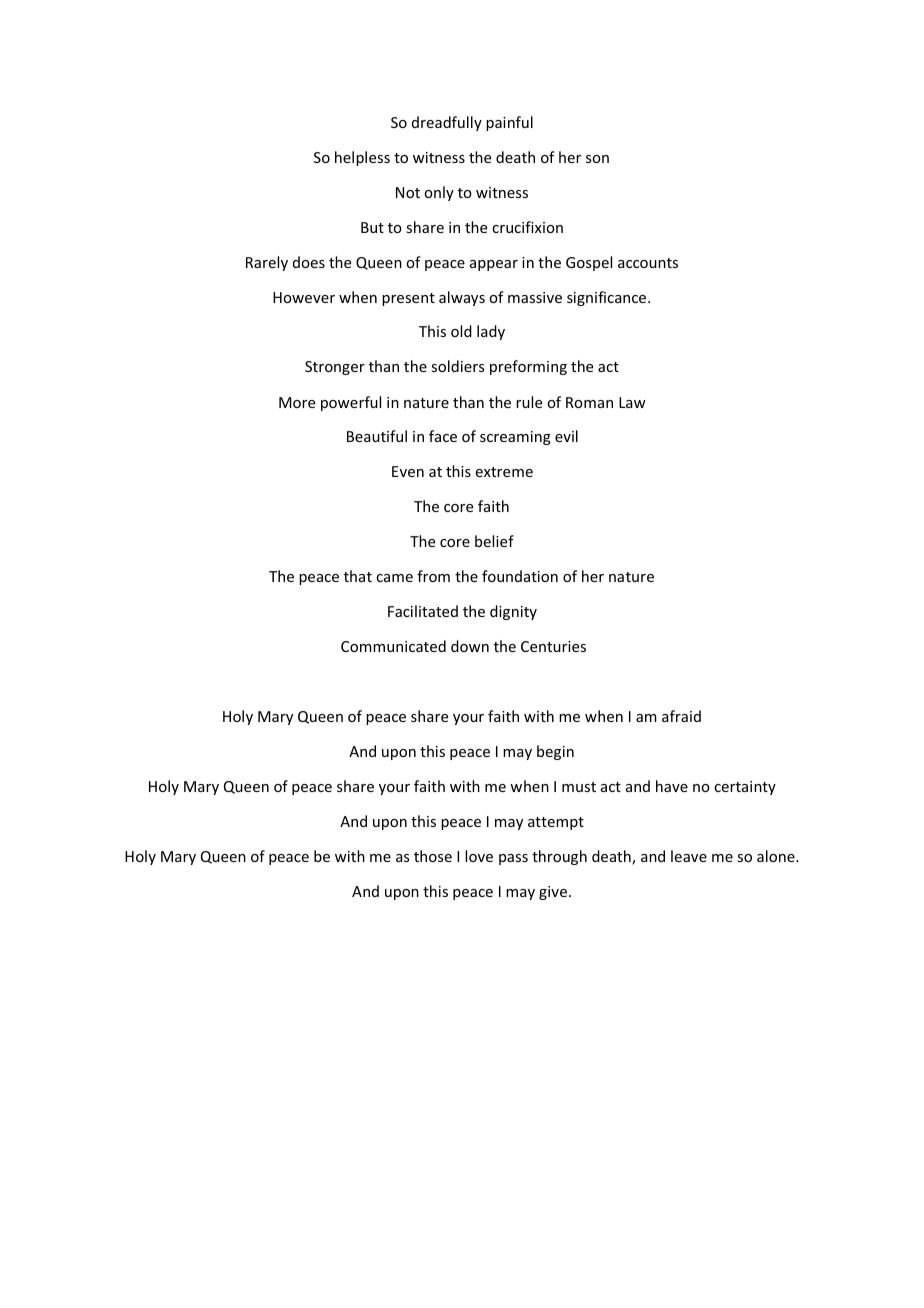 Image resolution: width=924 pixels, height=1308 pixels. I want to click on son, so click(597, 159).
